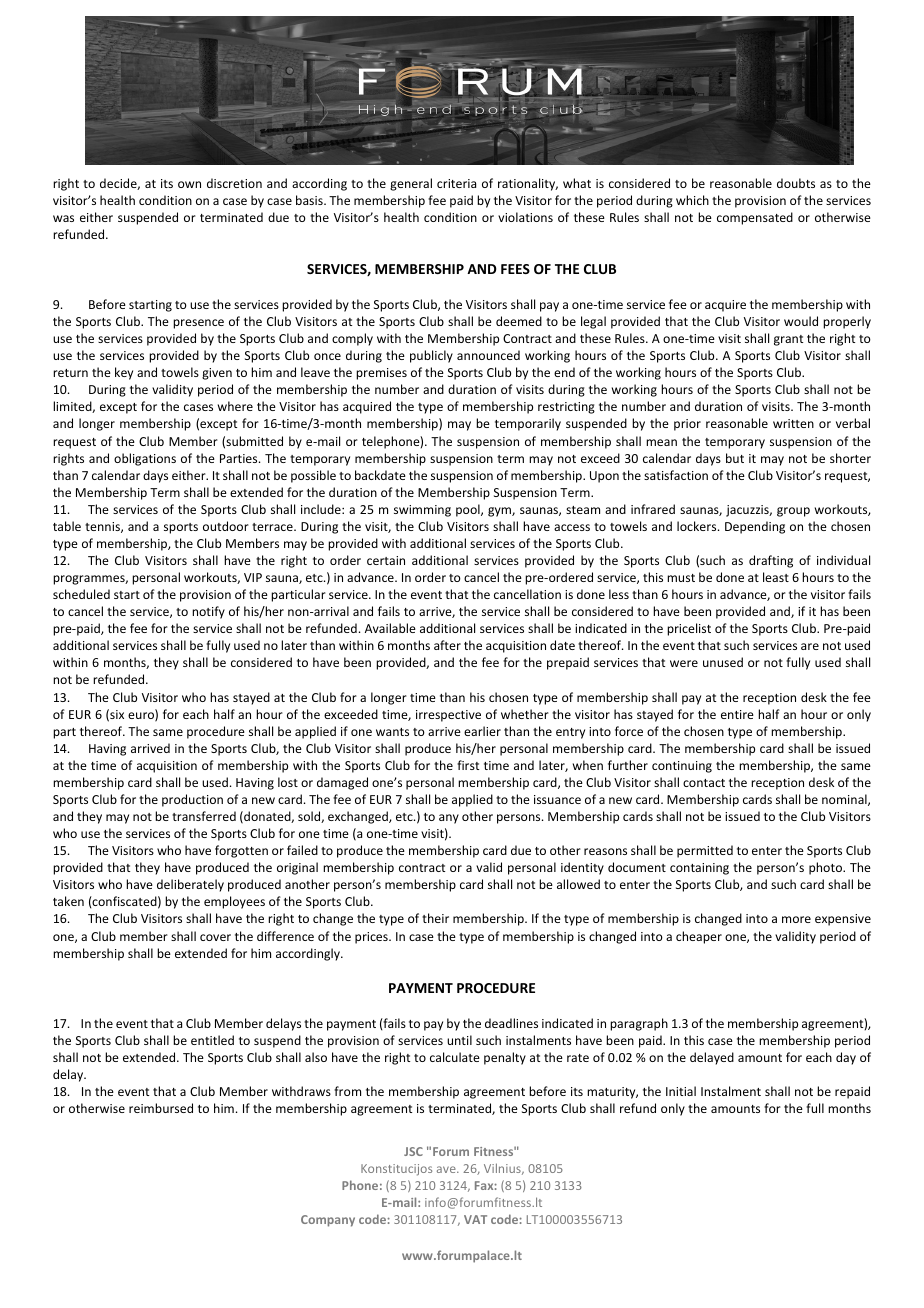  Describe the element at coordinates (435, 918) in the screenshot. I see `their` at that location.
